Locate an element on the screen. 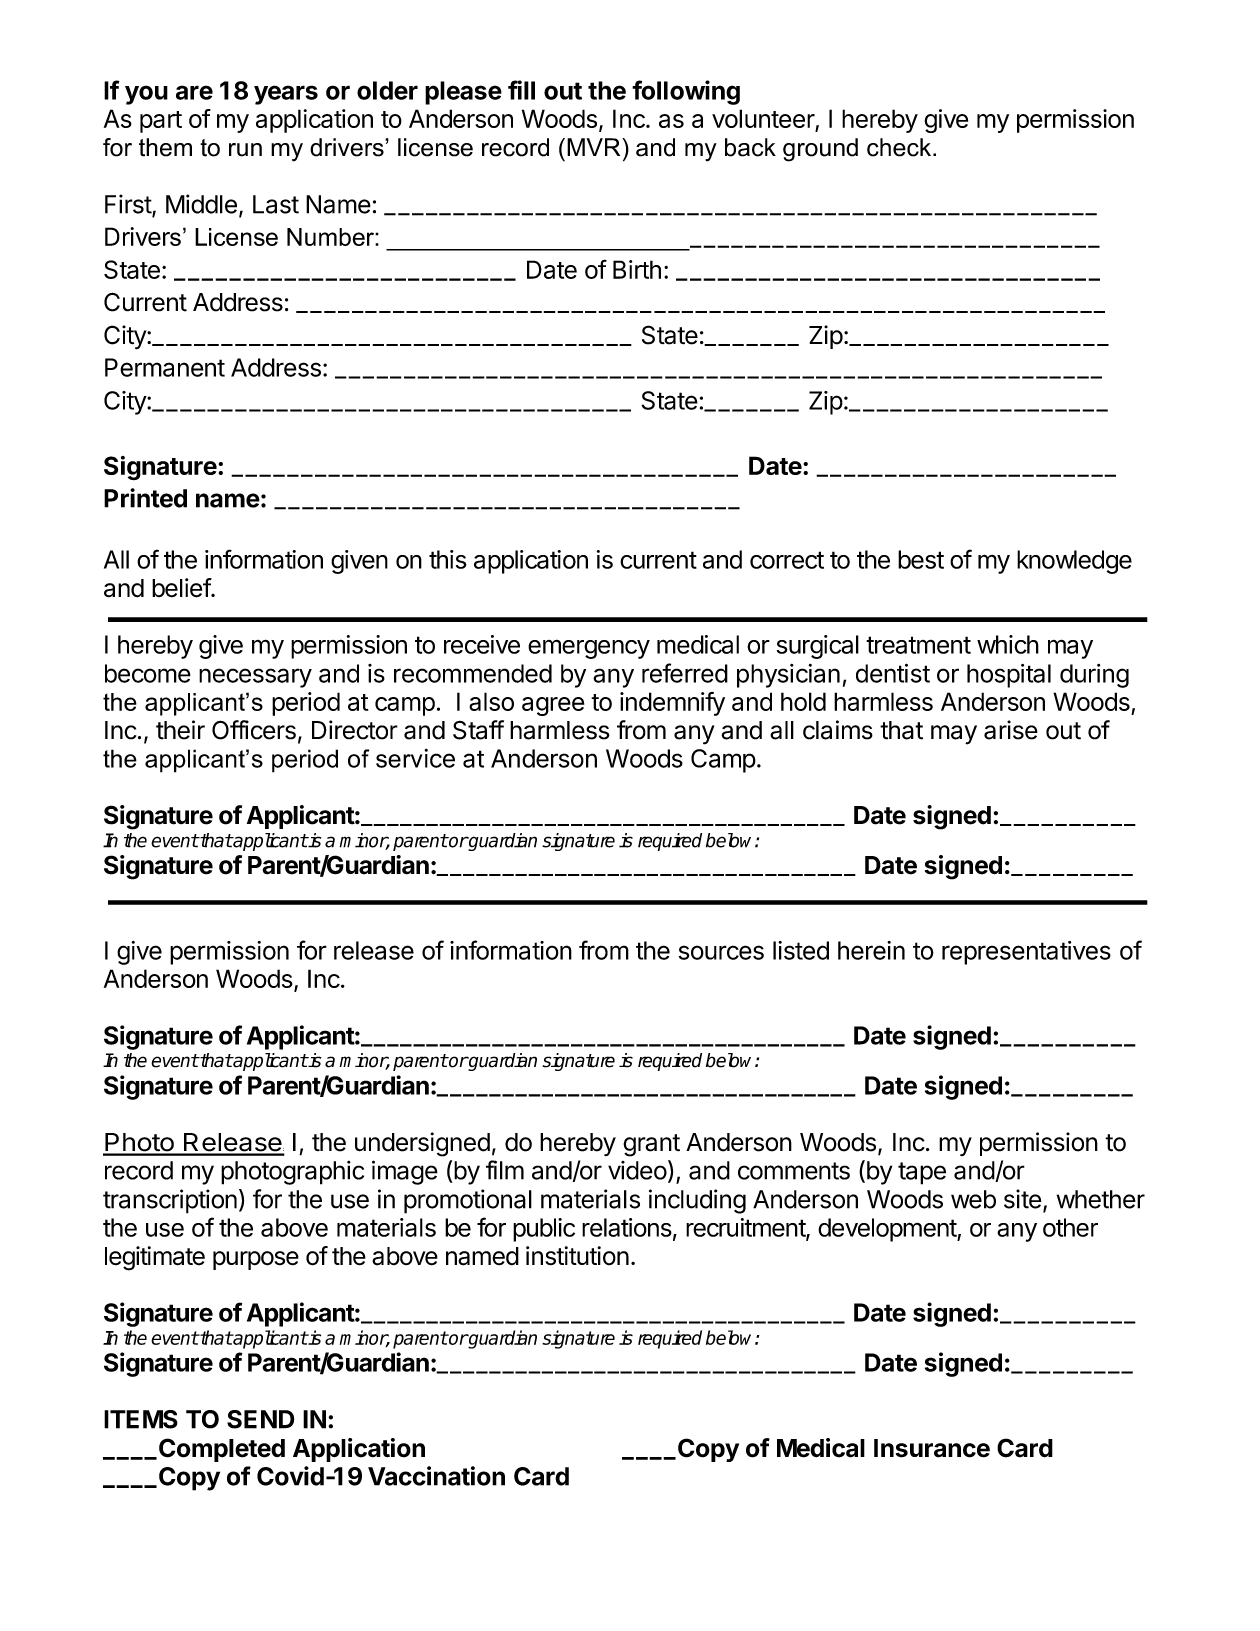 The height and width of the screenshot is (1631, 1260). sources is located at coordinates (721, 952).
